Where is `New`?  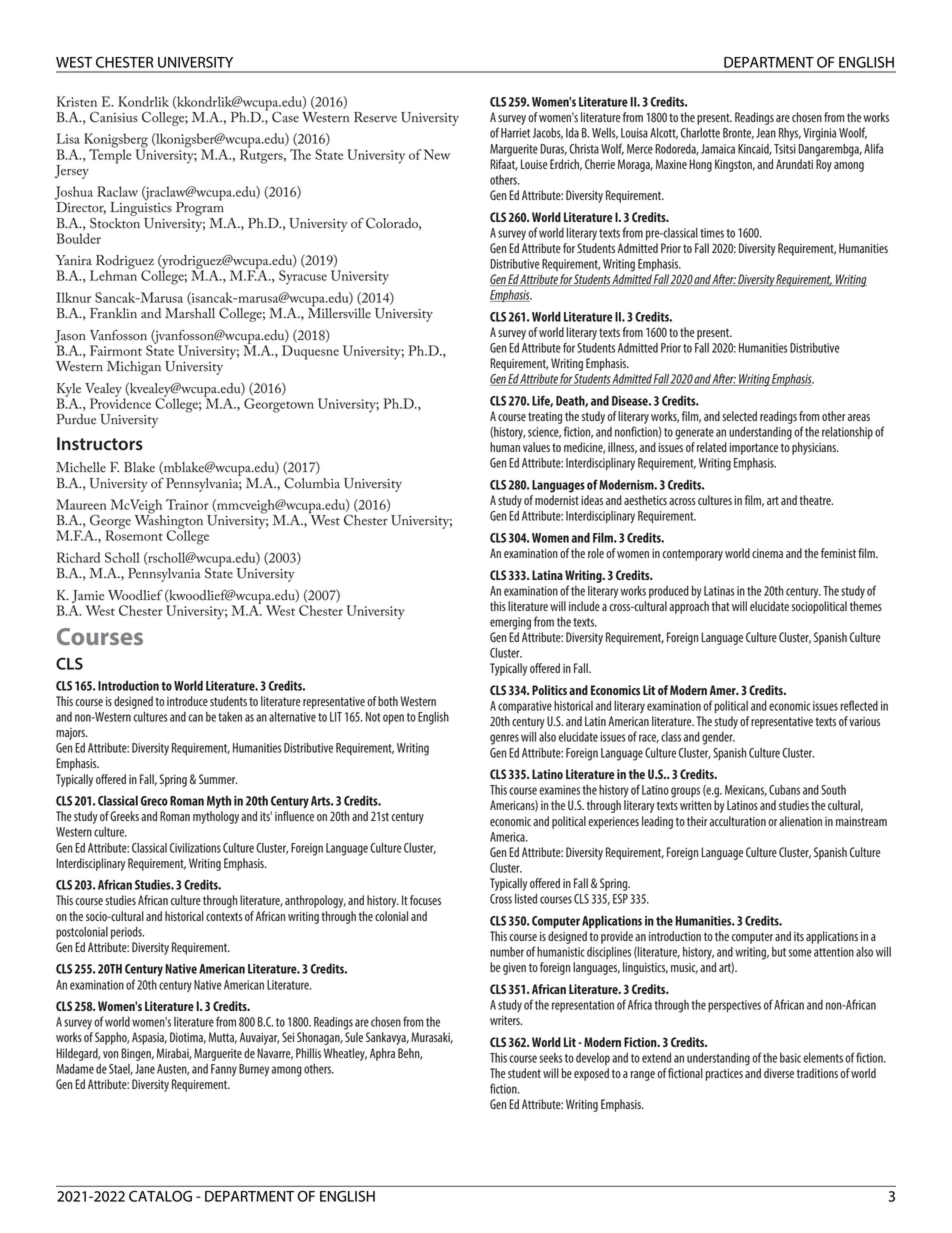 New is located at coordinates (437, 154).
